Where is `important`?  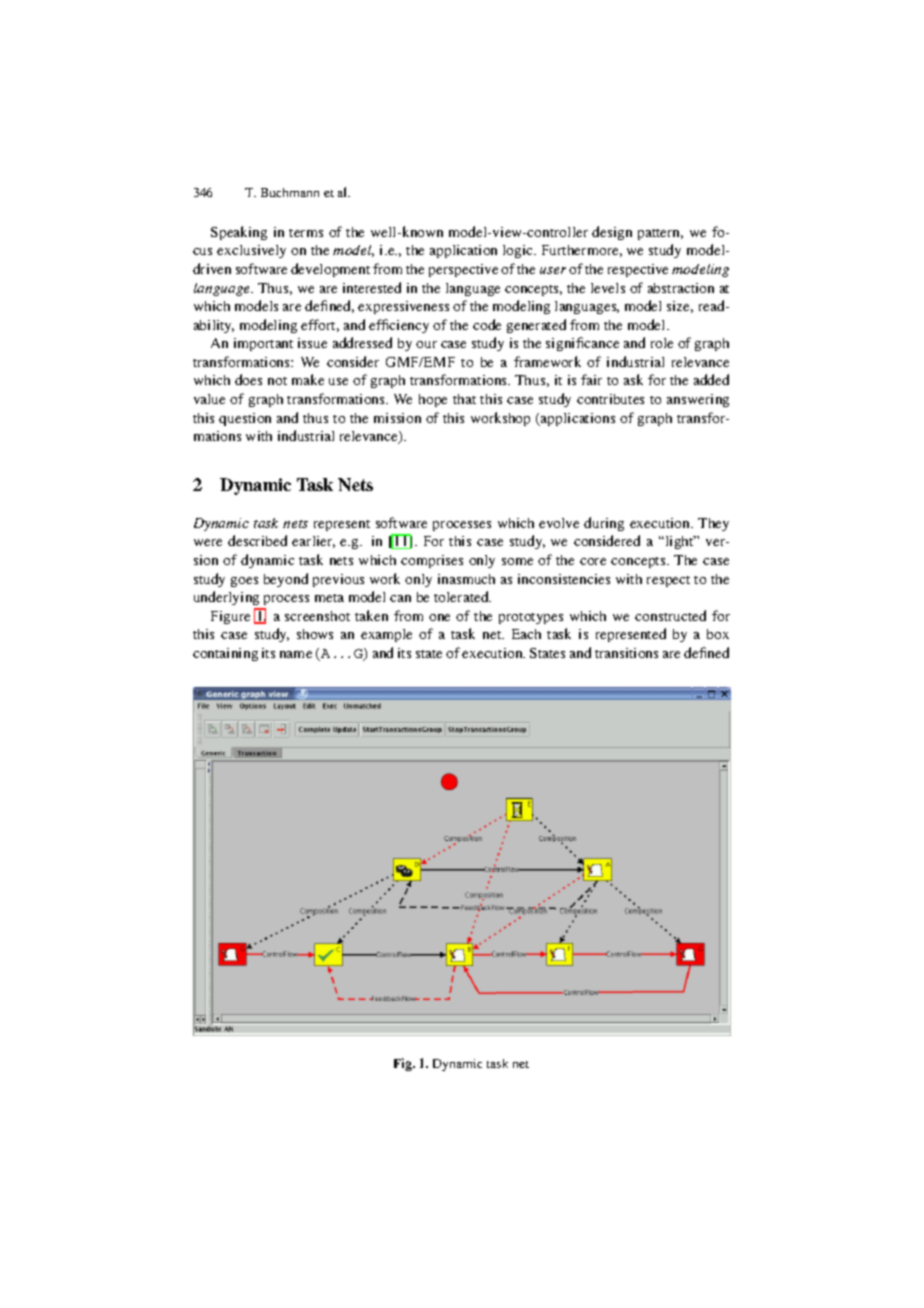
important is located at coordinates (263, 344).
